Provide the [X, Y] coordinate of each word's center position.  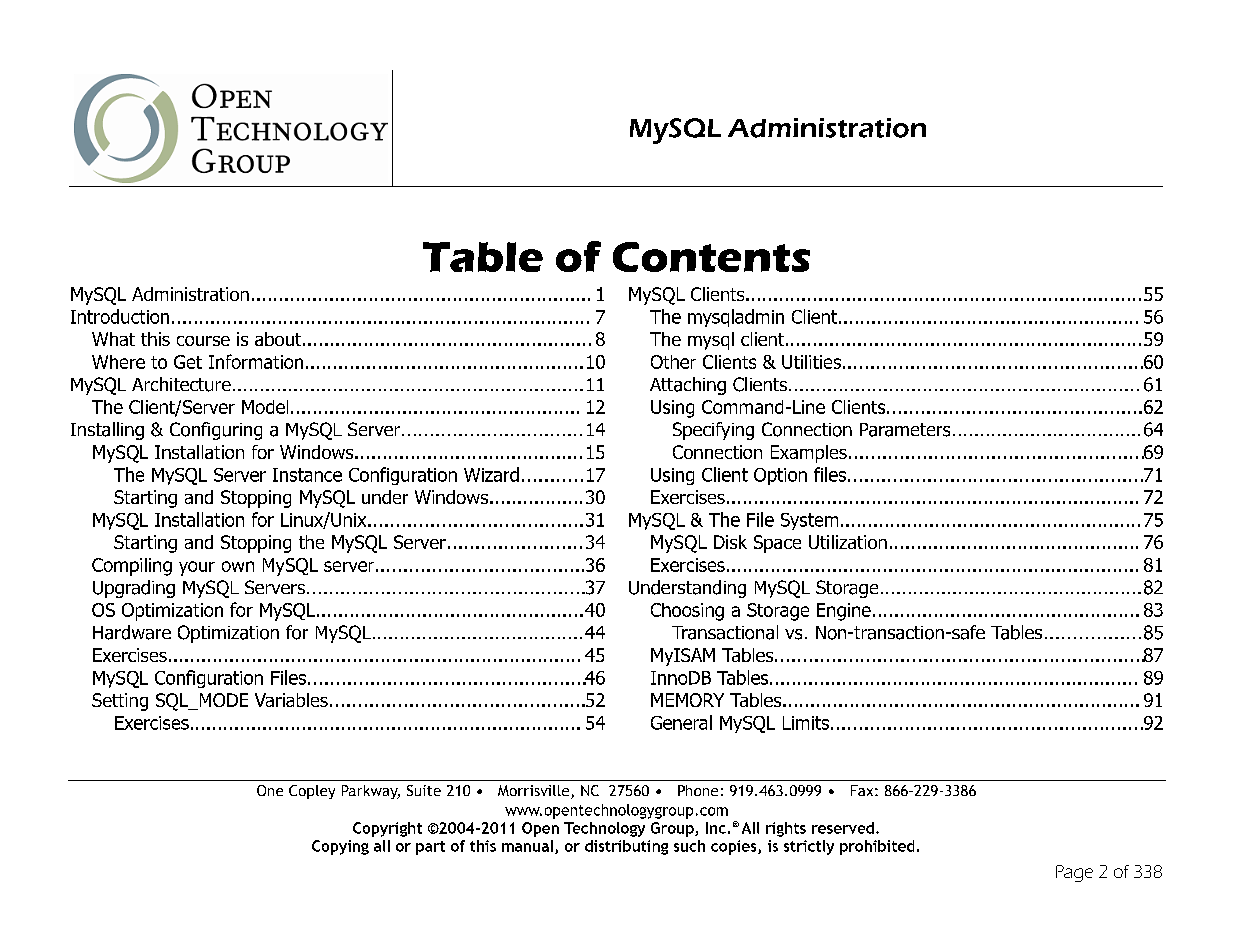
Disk [730, 542]
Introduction [120, 316]
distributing [626, 847]
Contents [711, 257]
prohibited [877, 847]
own [238, 566]
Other [673, 362]
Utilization [848, 542]
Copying [340, 847]
